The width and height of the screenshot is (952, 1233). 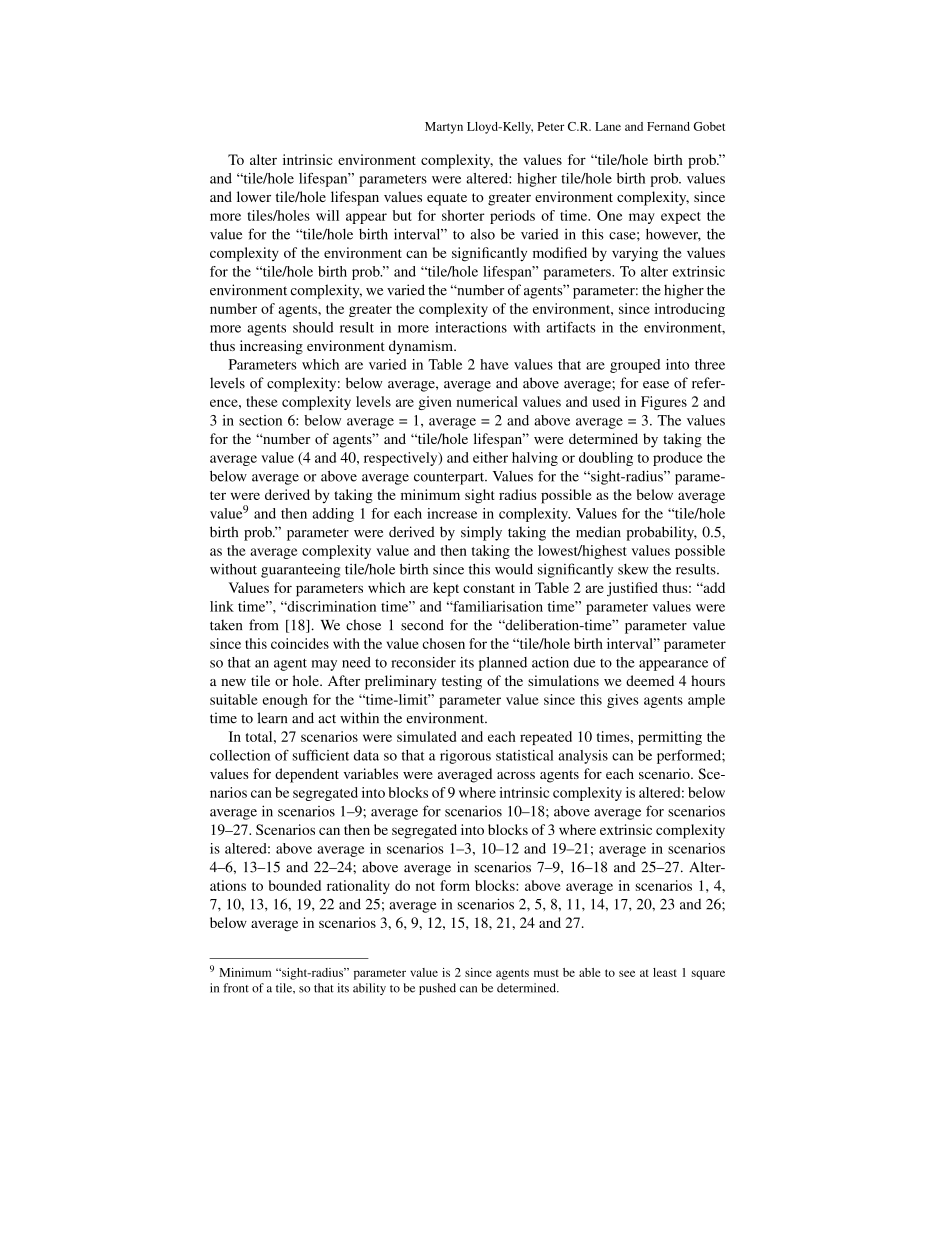 What do you see at coordinates (487, 401) in the screenshot?
I see `numerical` at bounding box center [487, 401].
